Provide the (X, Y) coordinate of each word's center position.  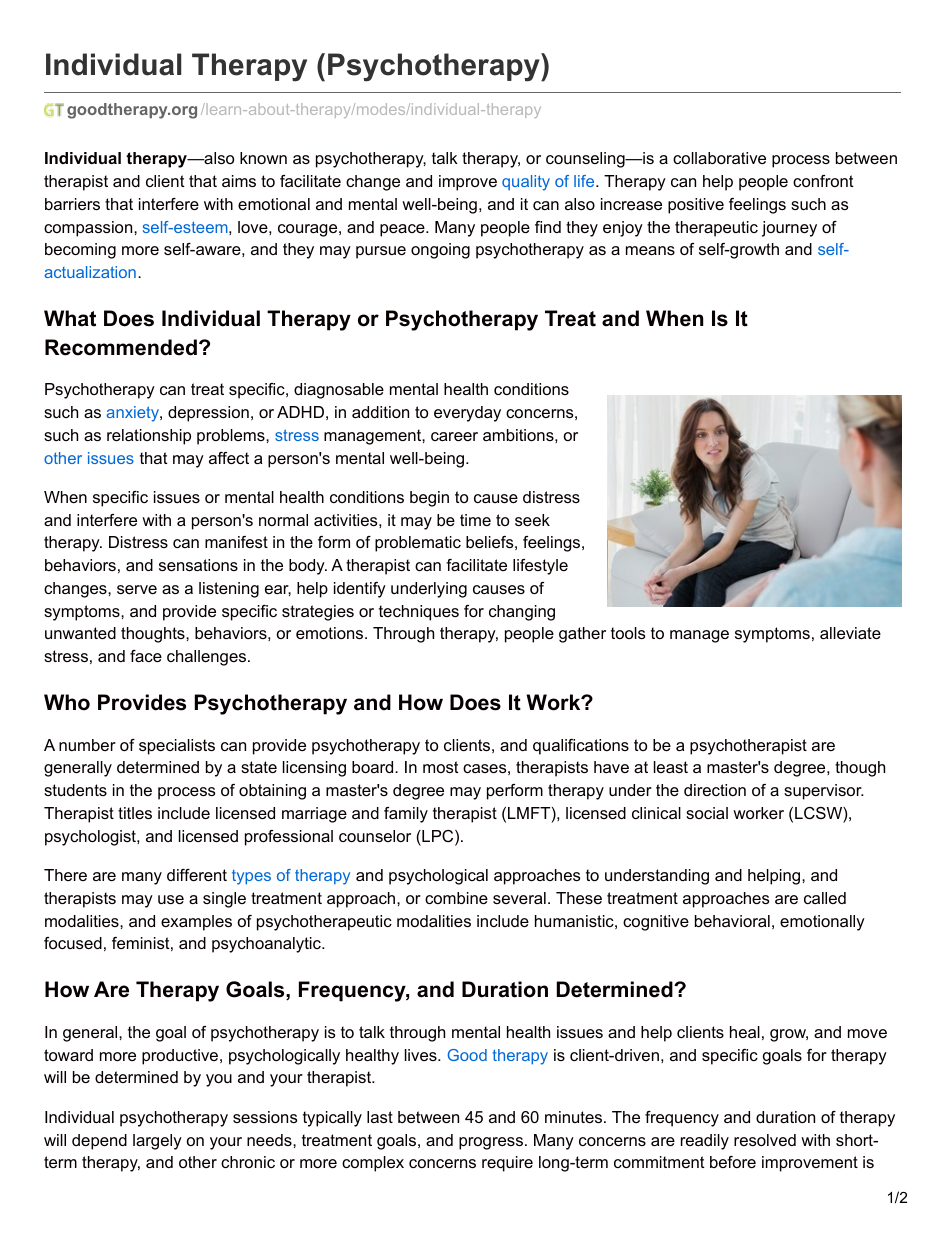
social (707, 813)
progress (491, 1143)
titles (135, 813)
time (475, 520)
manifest (236, 542)
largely (157, 1142)
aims (239, 181)
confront (823, 181)
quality (526, 183)
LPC (438, 837)
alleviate (850, 633)
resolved (765, 1140)
